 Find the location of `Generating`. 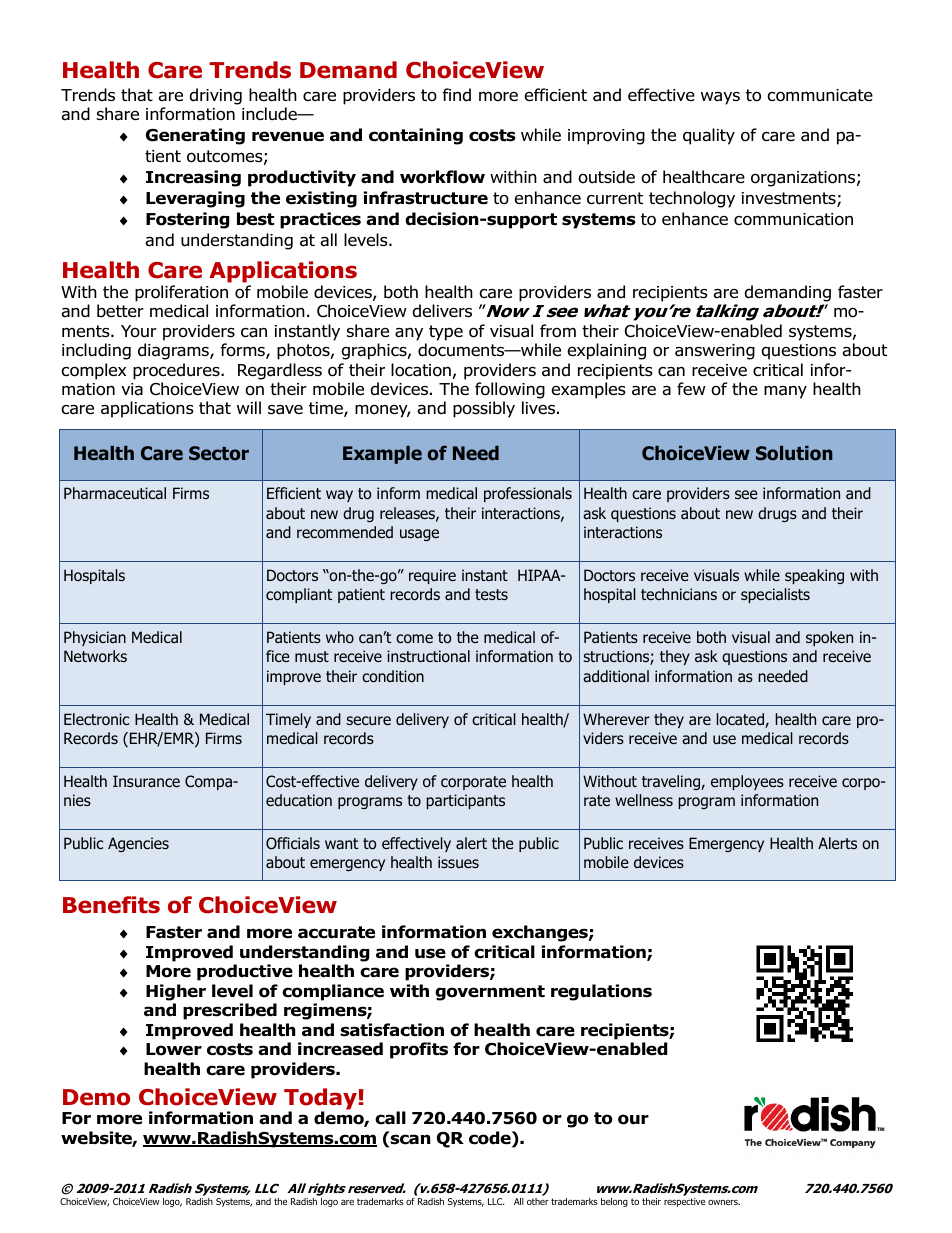

Generating is located at coordinates (195, 136).
